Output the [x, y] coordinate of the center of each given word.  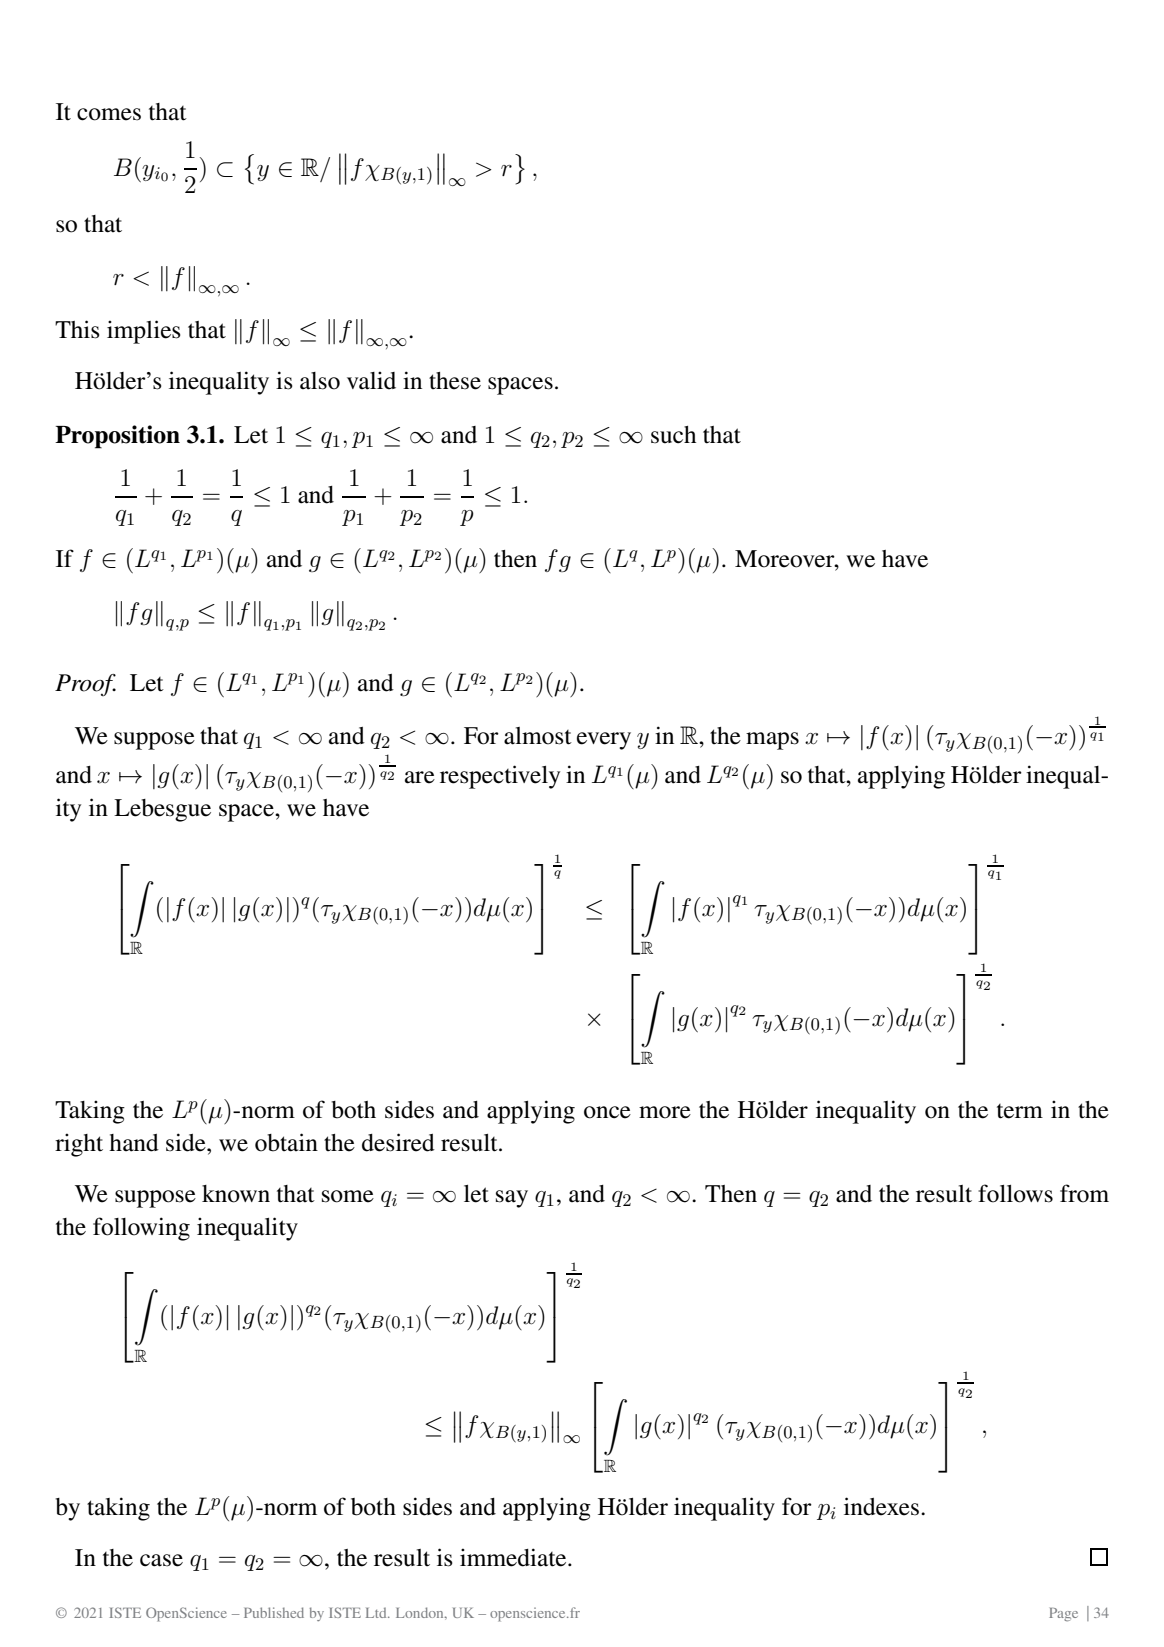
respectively [500, 777]
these [455, 381]
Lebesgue [162, 810]
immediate [514, 1557]
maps [772, 741]
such [673, 435]
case [161, 1560]
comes [109, 114]
